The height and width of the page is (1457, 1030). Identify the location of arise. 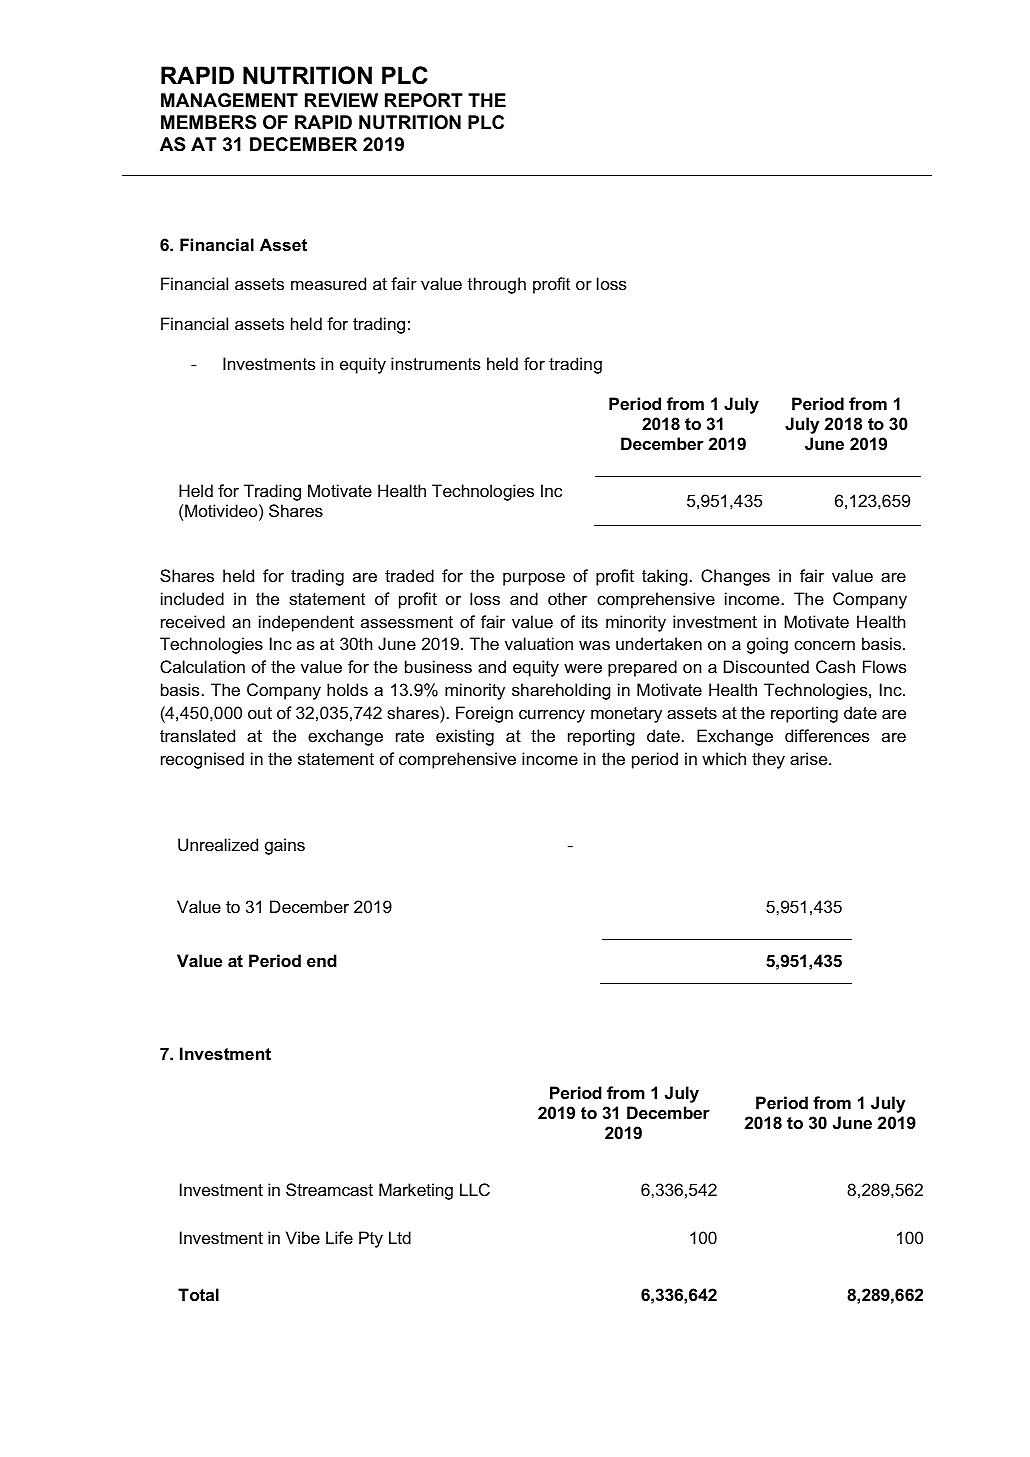
(810, 758).
